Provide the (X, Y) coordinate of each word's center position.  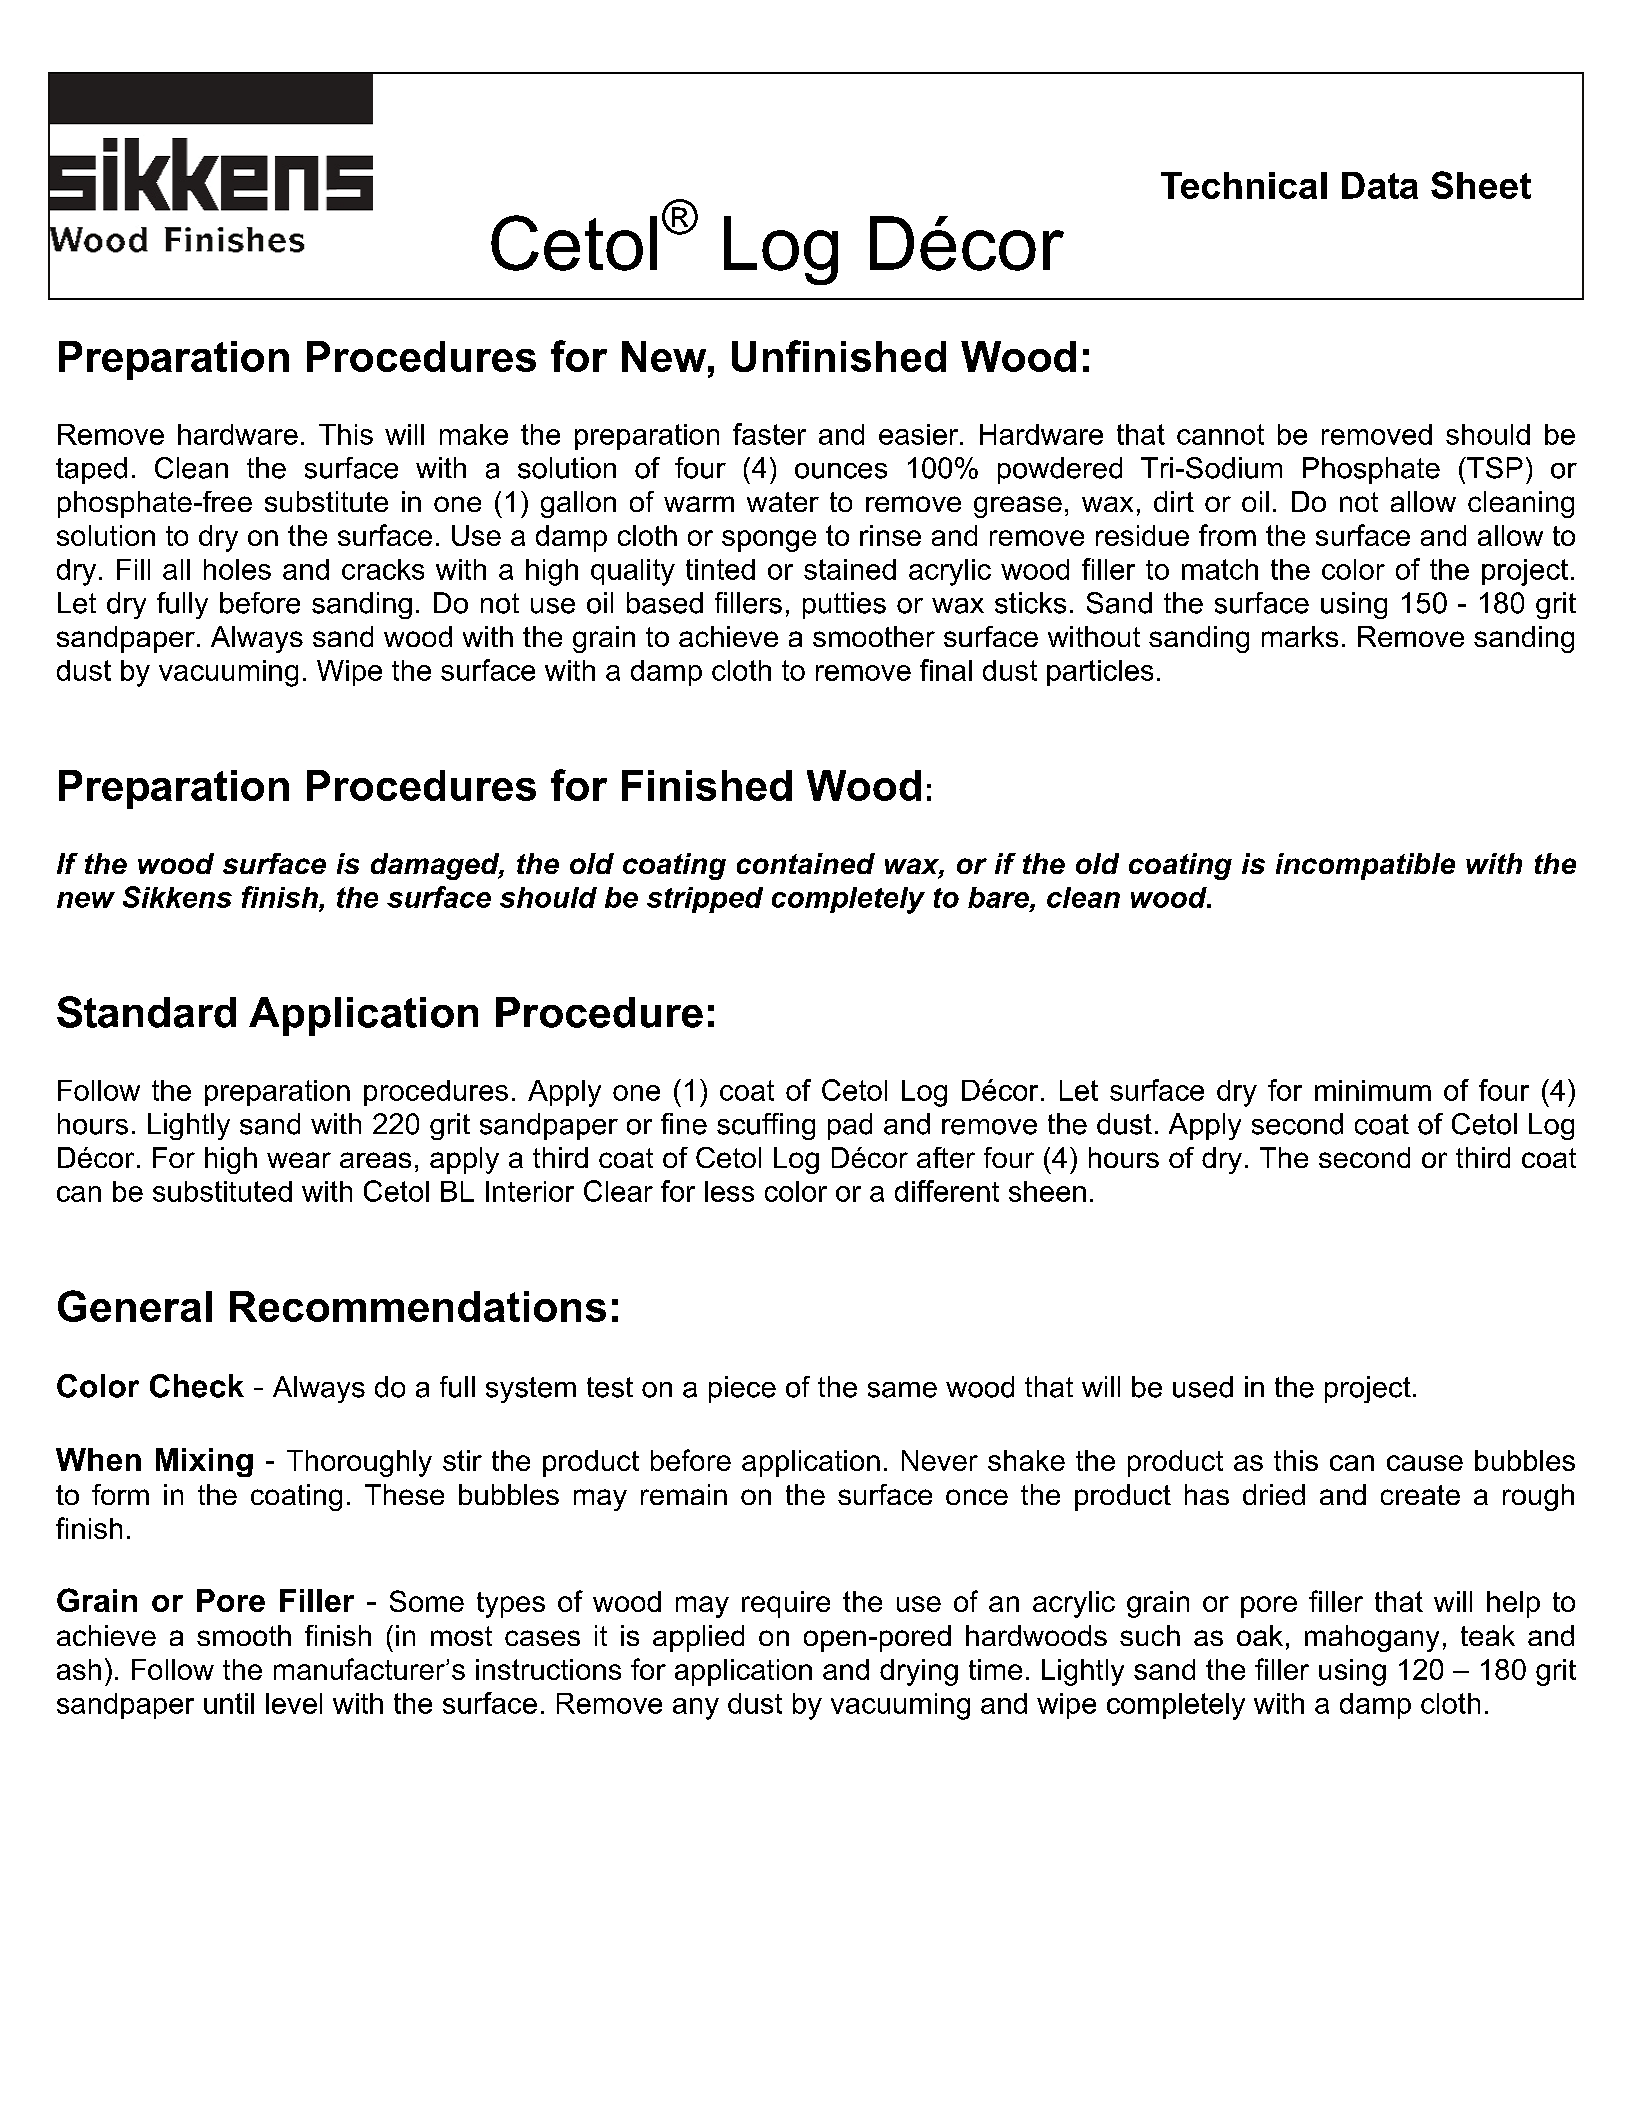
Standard (146, 1012)
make (474, 434)
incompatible (1365, 866)
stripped (705, 900)
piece (742, 1389)
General (135, 1306)
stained (850, 569)
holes (237, 569)
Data (1380, 185)
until (229, 1703)
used (1203, 1387)
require (786, 1604)
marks (1300, 636)
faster (769, 434)
